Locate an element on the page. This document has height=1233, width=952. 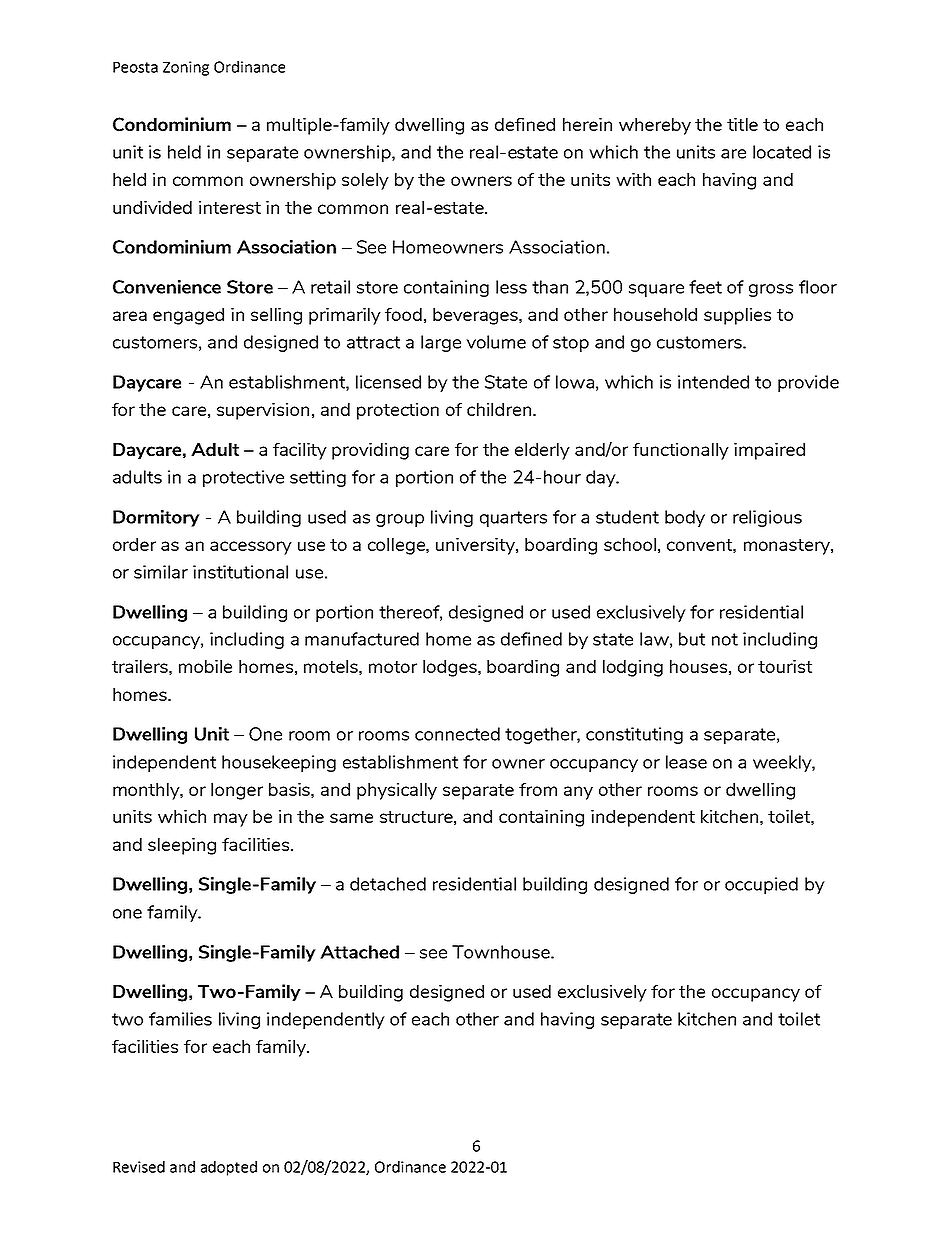
any is located at coordinates (578, 793).
